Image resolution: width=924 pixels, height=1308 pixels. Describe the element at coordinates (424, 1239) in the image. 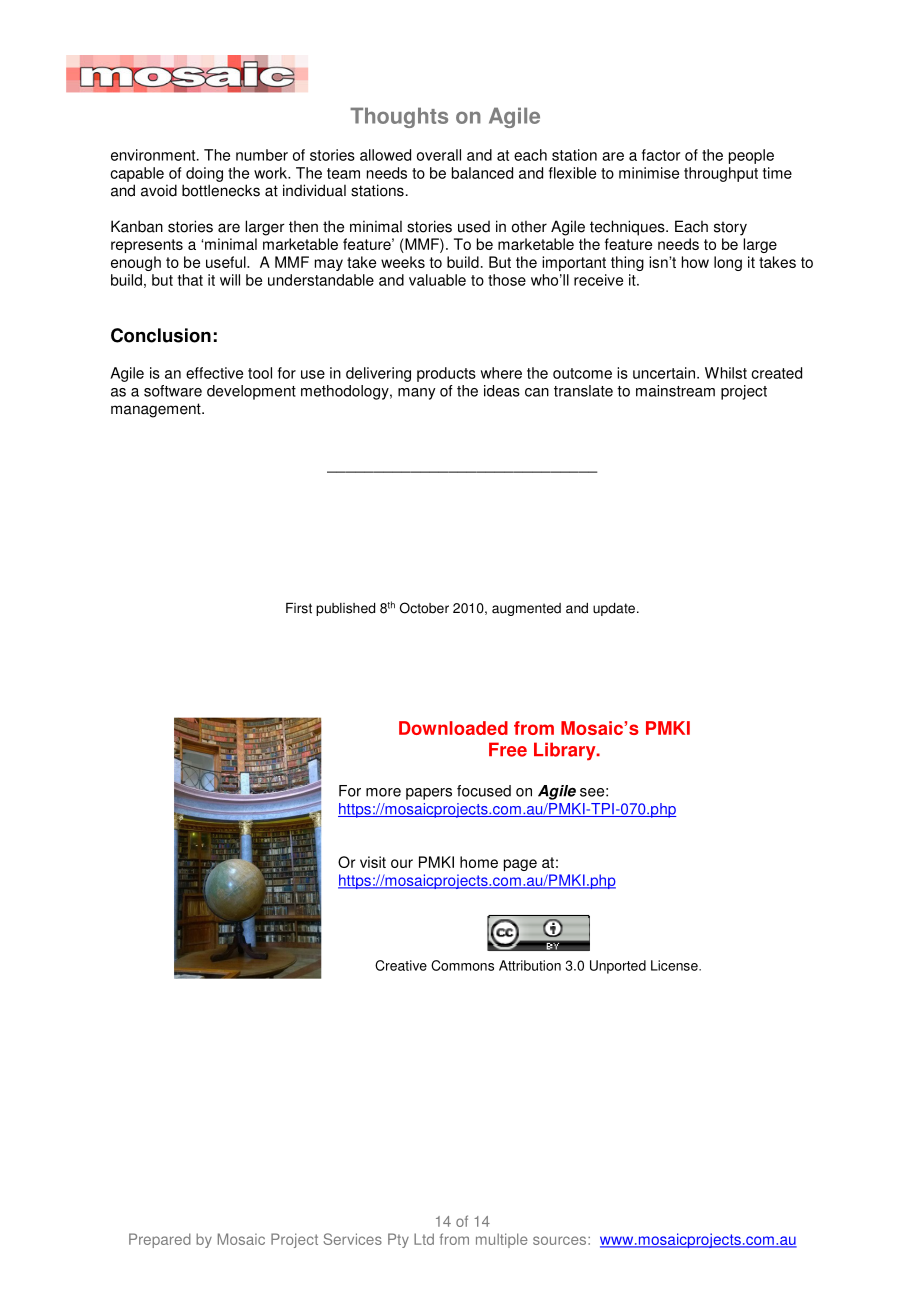

I see `Ltd` at that location.
